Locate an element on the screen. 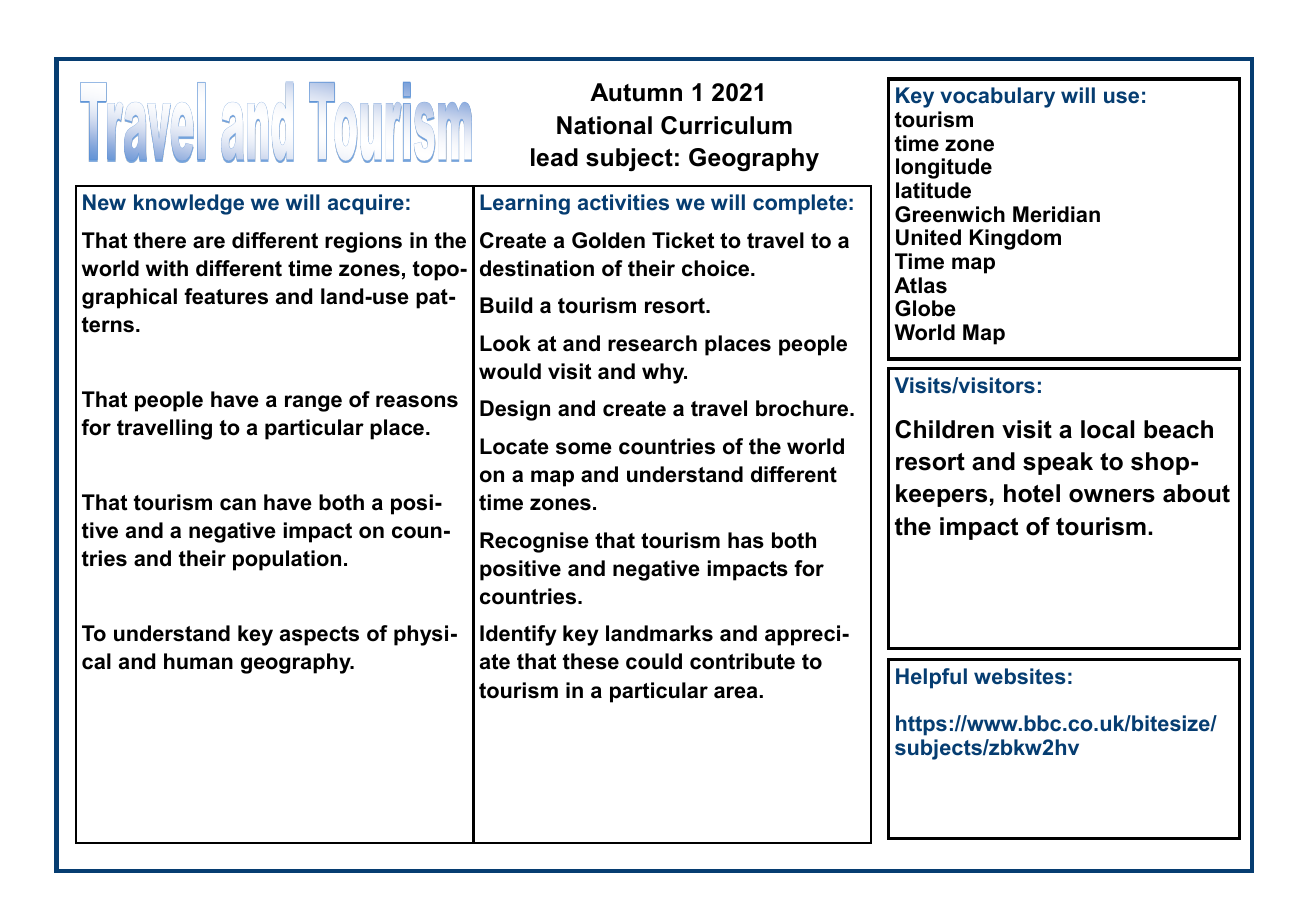  some is located at coordinates (584, 448).
